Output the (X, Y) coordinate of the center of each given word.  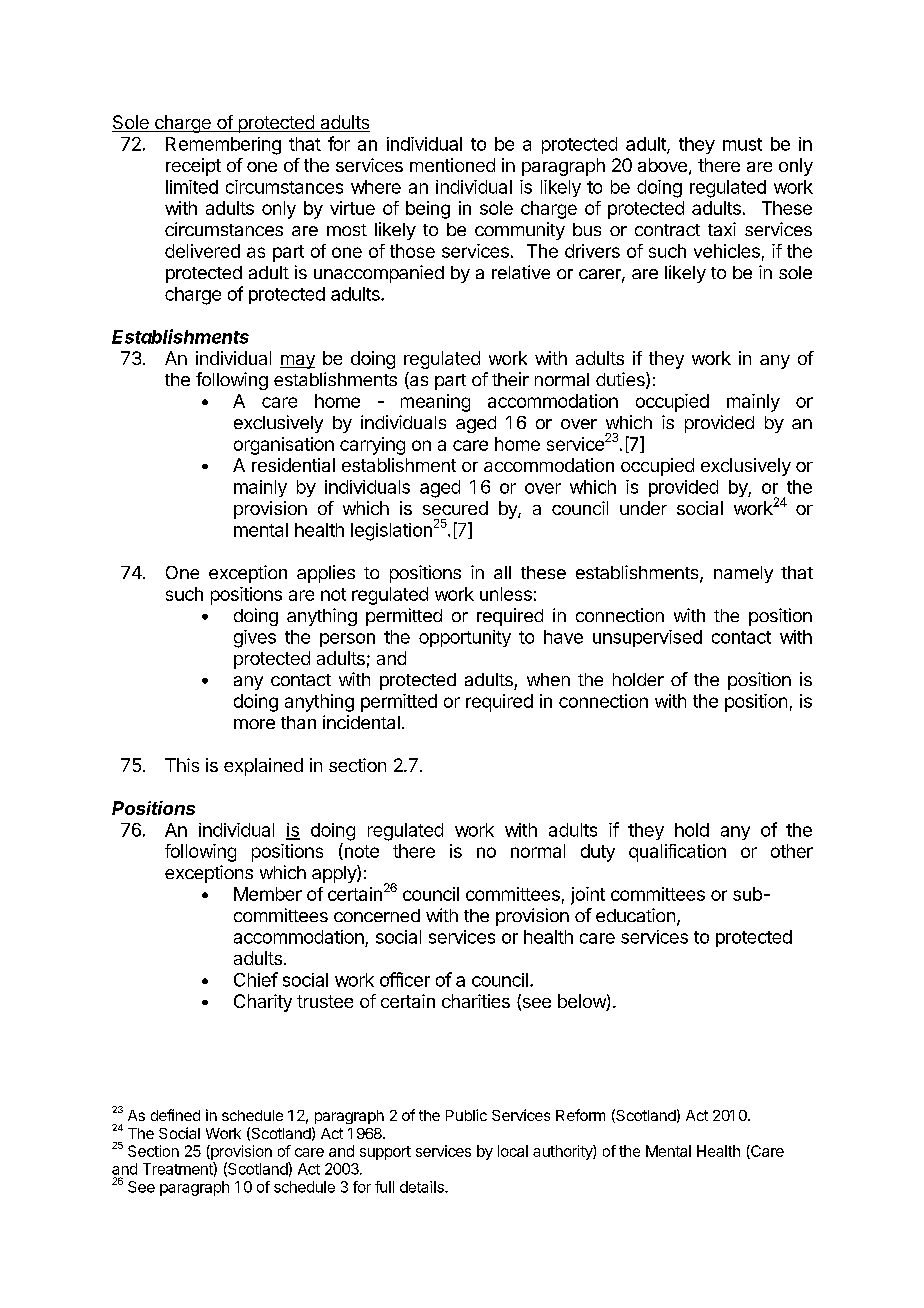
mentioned (452, 165)
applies (326, 574)
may (297, 362)
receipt (193, 167)
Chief (256, 979)
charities (476, 1001)
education (635, 915)
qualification (677, 853)
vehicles (727, 251)
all (502, 572)
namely (743, 574)
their (510, 379)
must (742, 144)
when (548, 679)
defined (175, 1115)
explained (263, 767)
